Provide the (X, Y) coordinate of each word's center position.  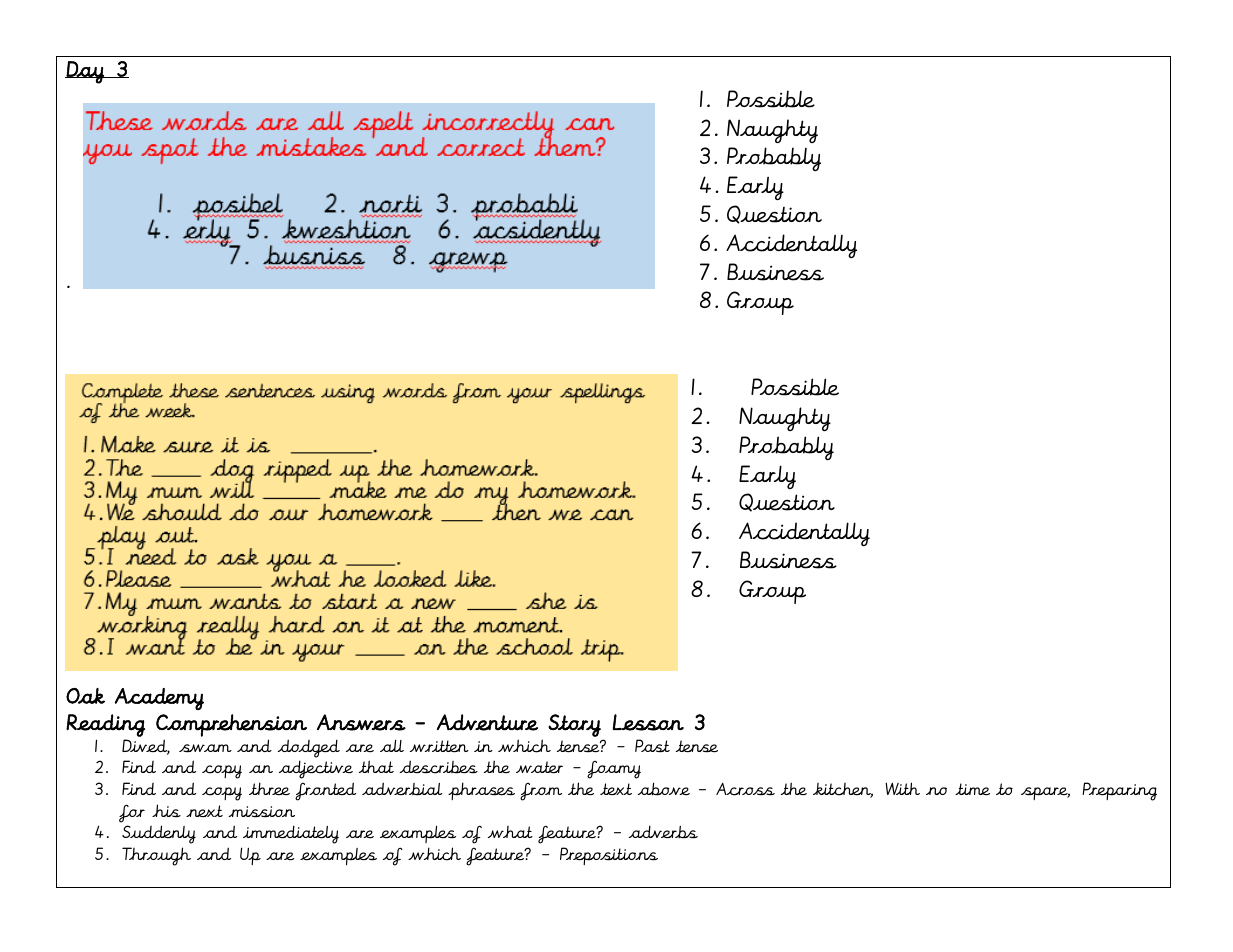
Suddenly (159, 834)
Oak (85, 696)
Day (85, 72)
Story (574, 725)
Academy (159, 699)
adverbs (663, 832)
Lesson (648, 722)
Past (652, 745)
